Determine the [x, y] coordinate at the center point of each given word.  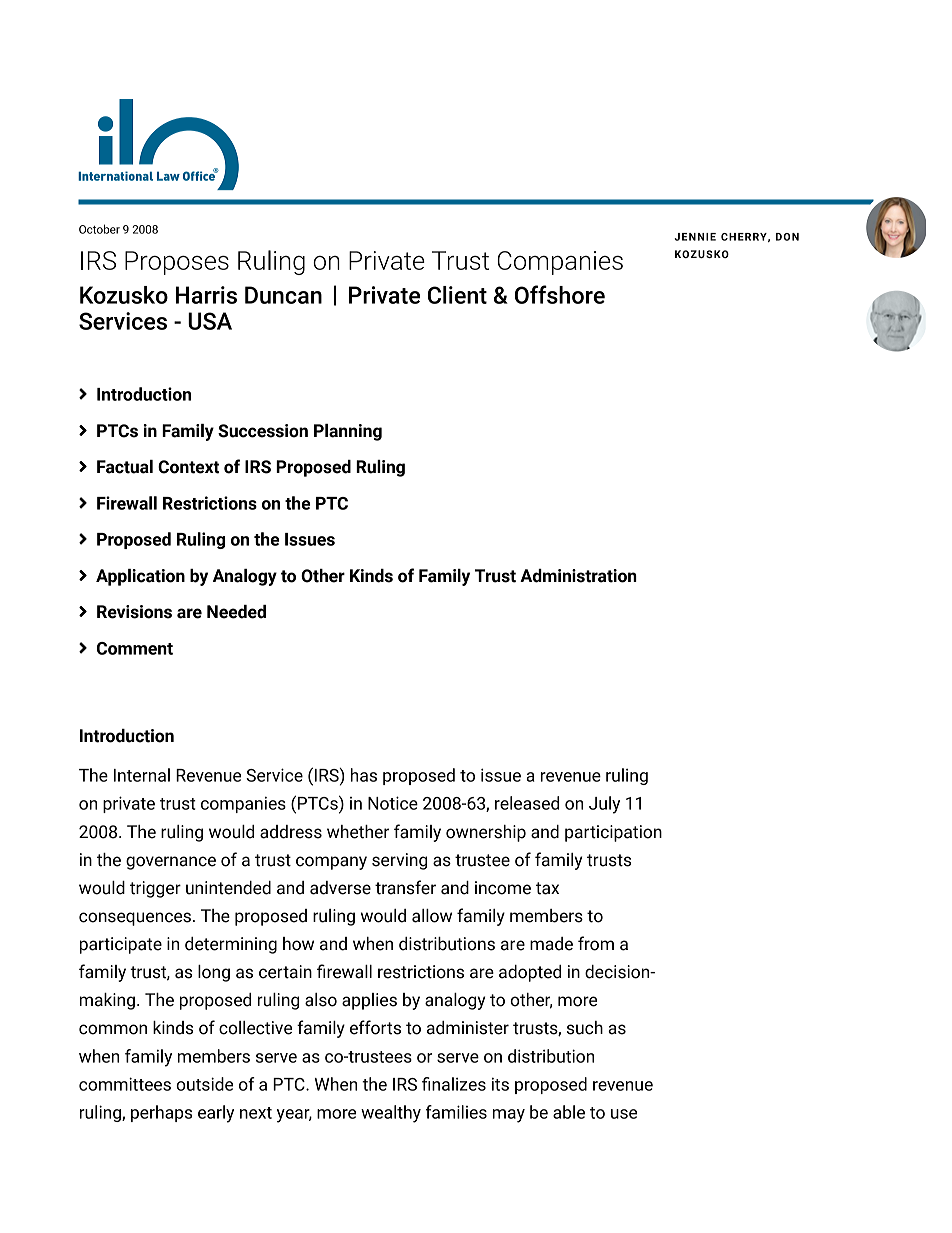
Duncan [283, 295]
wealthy [391, 1114]
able [569, 1112]
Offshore [560, 294]
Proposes [177, 263]
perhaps [161, 1113]
